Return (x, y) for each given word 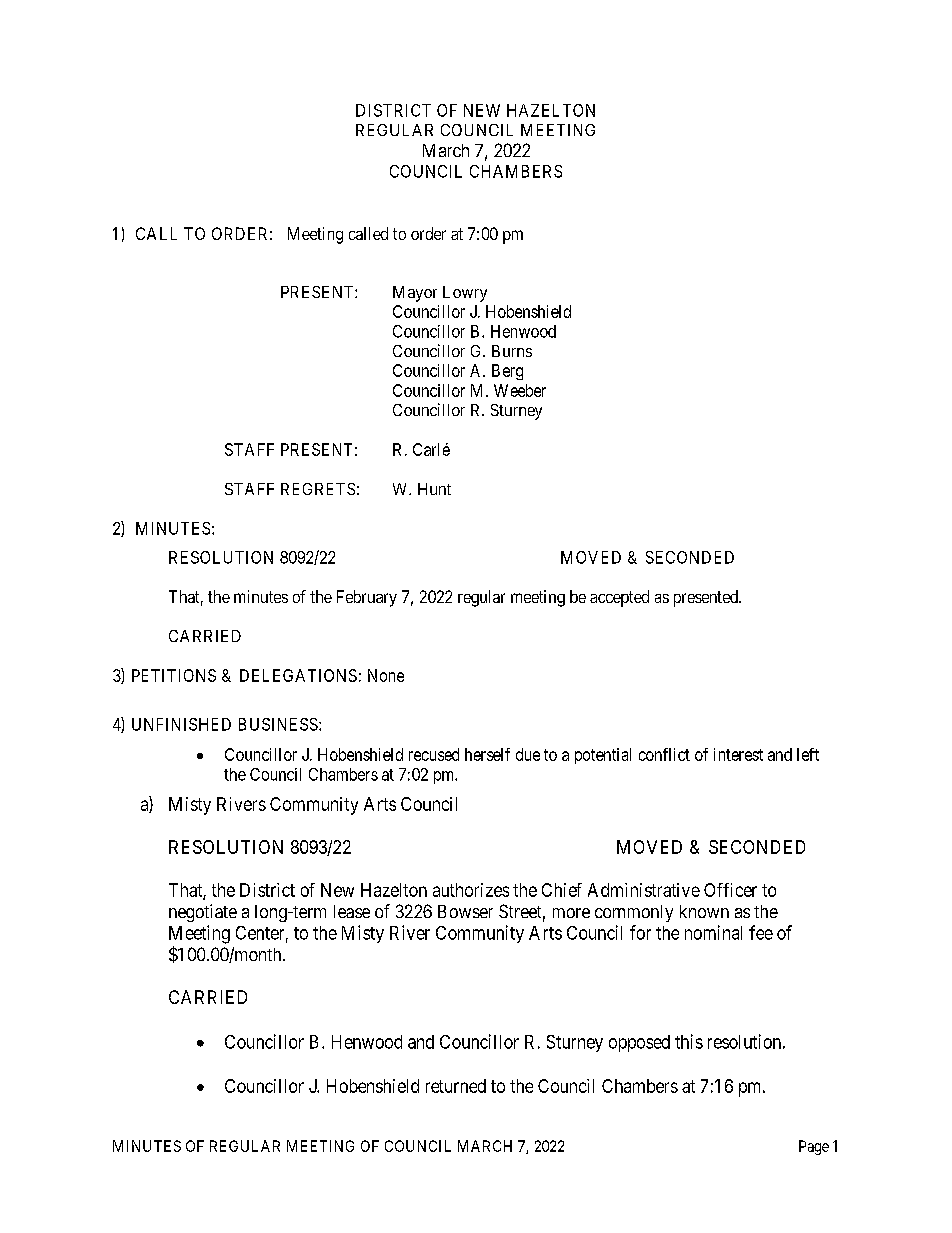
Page (814, 1147)
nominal (713, 932)
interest (738, 754)
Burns (512, 351)
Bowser (465, 911)
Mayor (415, 294)
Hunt (434, 489)
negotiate (203, 913)
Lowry (465, 294)
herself (487, 754)
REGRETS (318, 489)
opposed (639, 1043)
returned (456, 1086)
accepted (619, 598)
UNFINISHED (181, 724)
